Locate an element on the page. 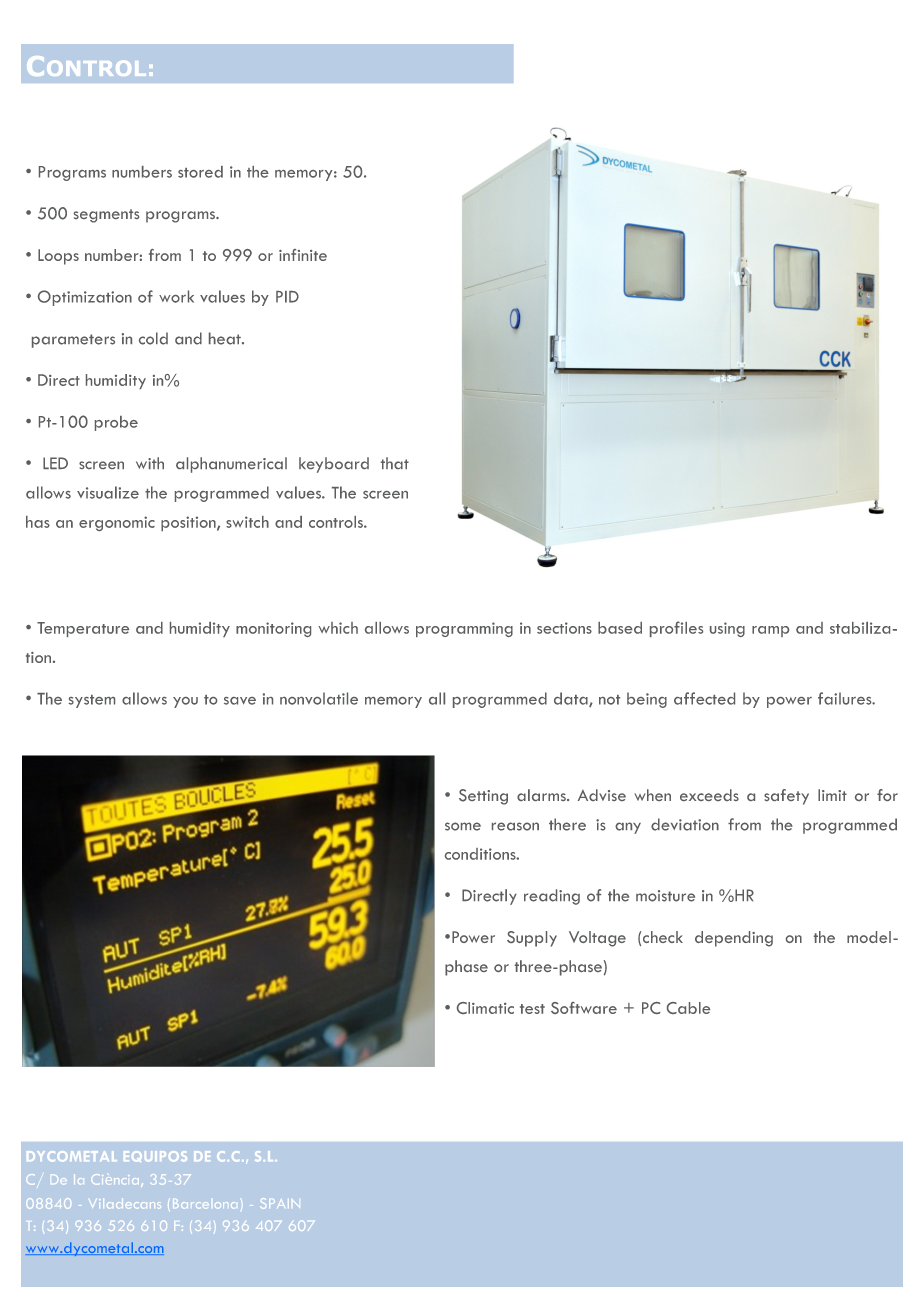  segments is located at coordinates (106, 216).
